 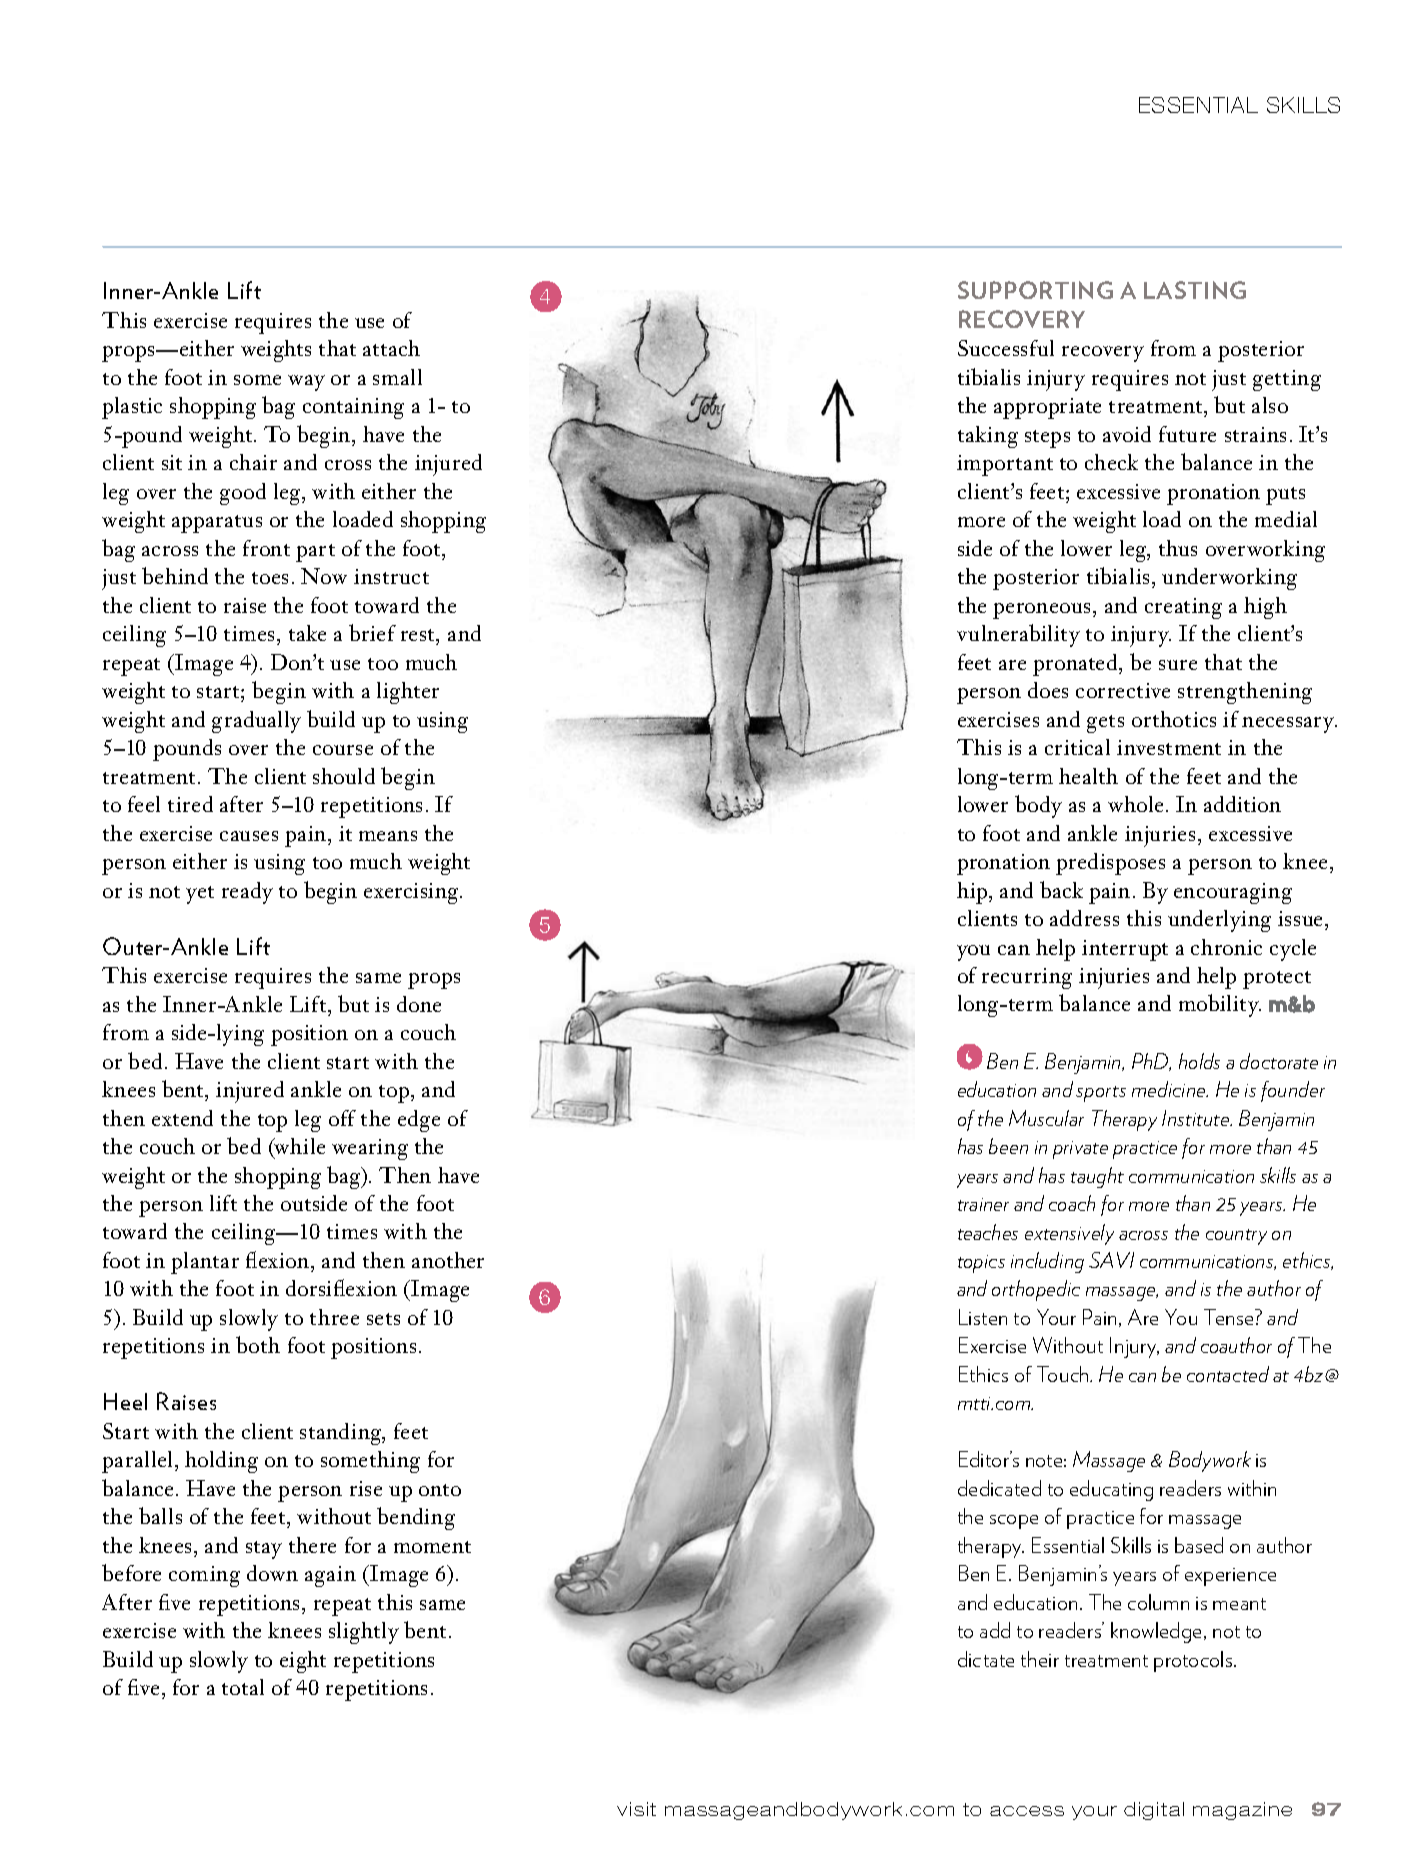 What do you see at coordinates (1195, 290) in the screenshot?
I see `Lasting` at bounding box center [1195, 290].
